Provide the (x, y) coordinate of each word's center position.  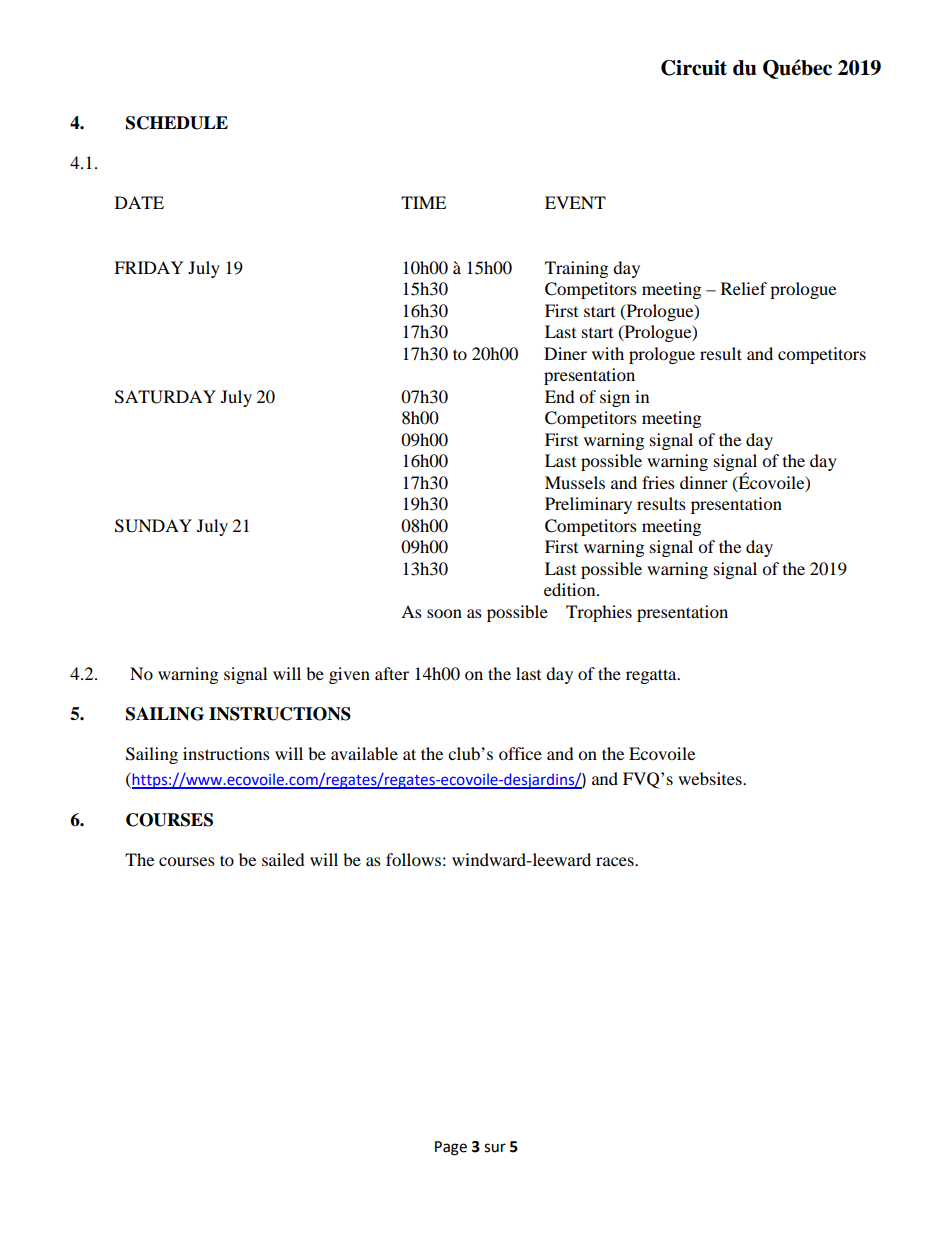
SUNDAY (153, 526)
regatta (652, 676)
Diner (565, 353)
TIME (423, 202)
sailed (283, 859)
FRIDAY (149, 267)
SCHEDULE (177, 123)
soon (444, 613)
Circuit (694, 68)
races (616, 861)
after (392, 673)
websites (711, 778)
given (349, 675)
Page (451, 1148)
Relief (744, 288)
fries (658, 482)
